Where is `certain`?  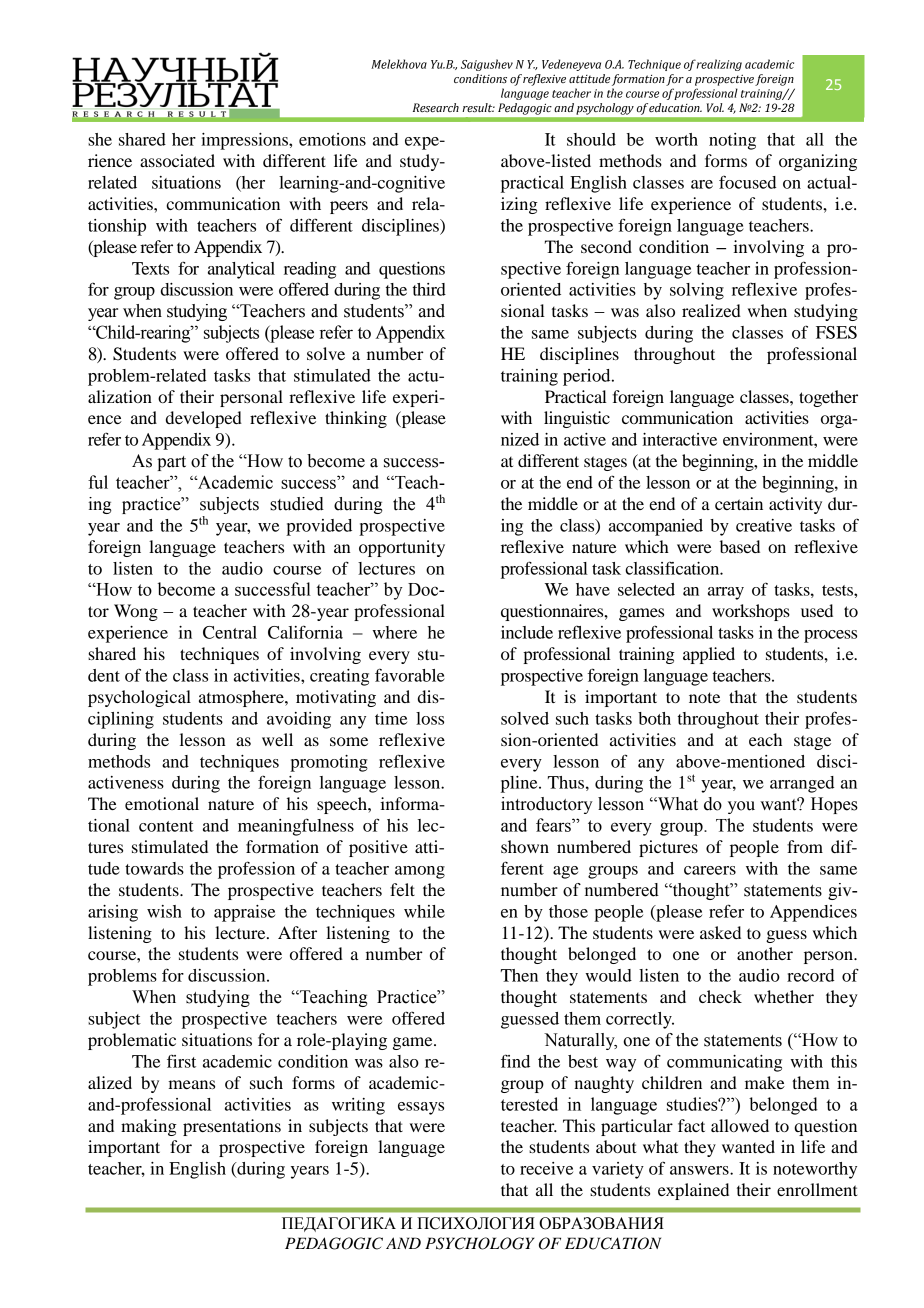 certain is located at coordinates (739, 503).
